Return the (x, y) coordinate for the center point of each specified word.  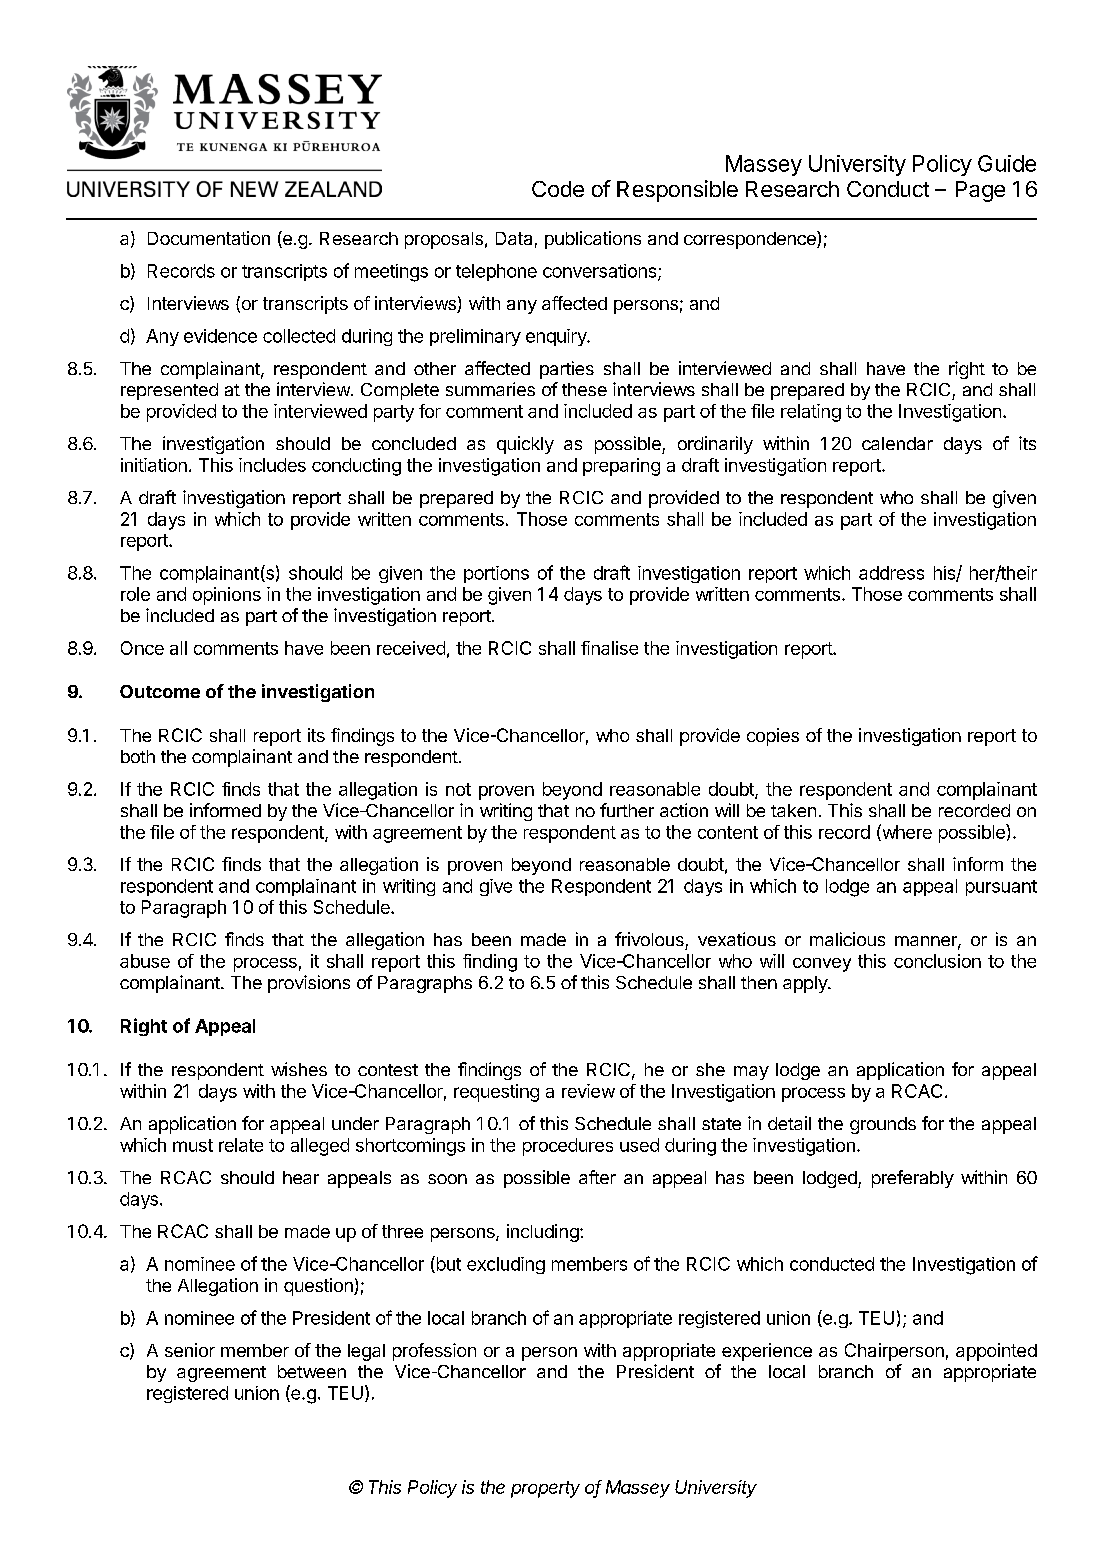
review (588, 1091)
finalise (609, 648)
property (545, 1489)
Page (980, 191)
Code (558, 189)
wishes (299, 1069)
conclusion (937, 961)
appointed (996, 1352)
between (312, 1371)
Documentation (209, 238)
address (891, 573)
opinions (227, 596)
